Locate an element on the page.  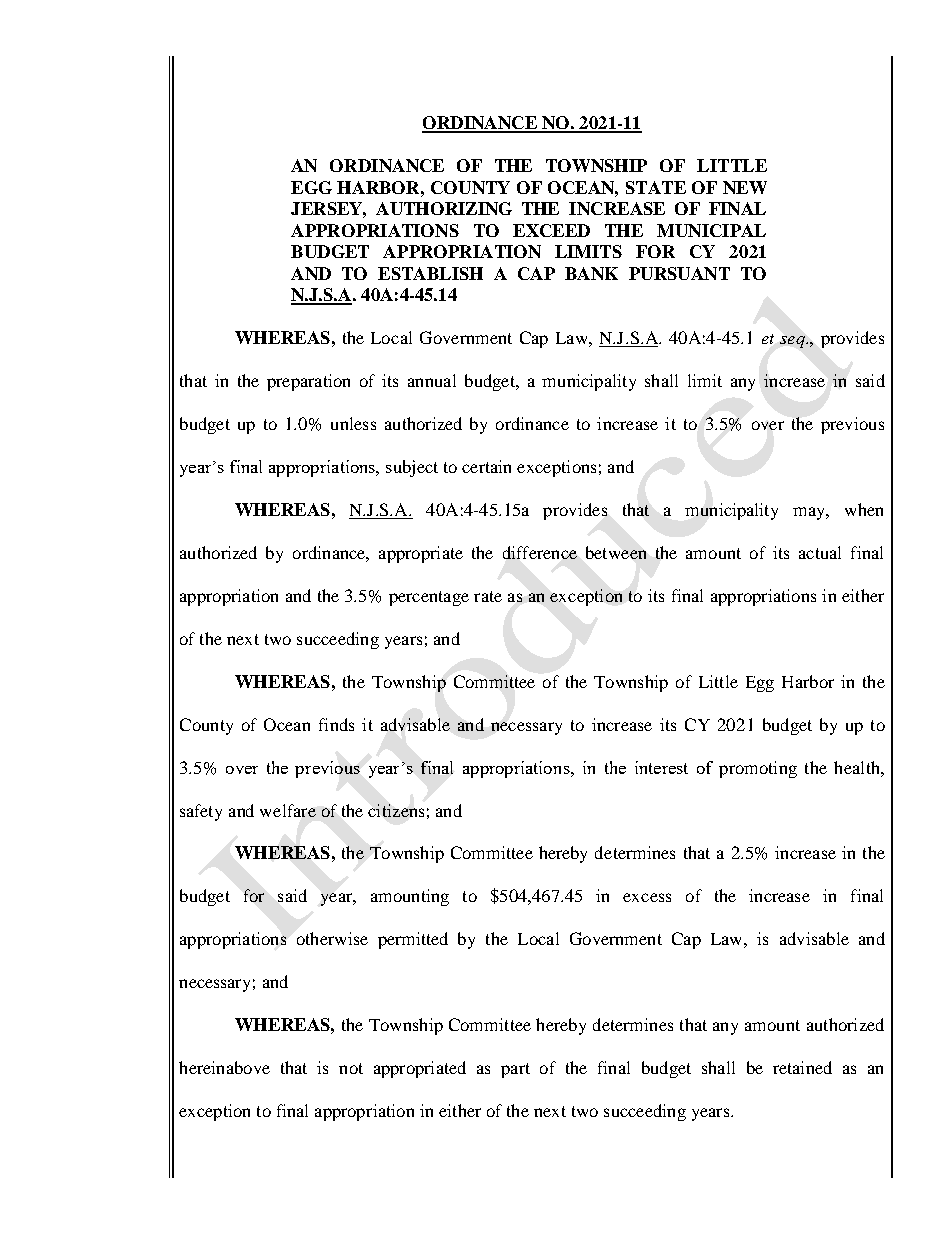
not is located at coordinates (351, 1068).
